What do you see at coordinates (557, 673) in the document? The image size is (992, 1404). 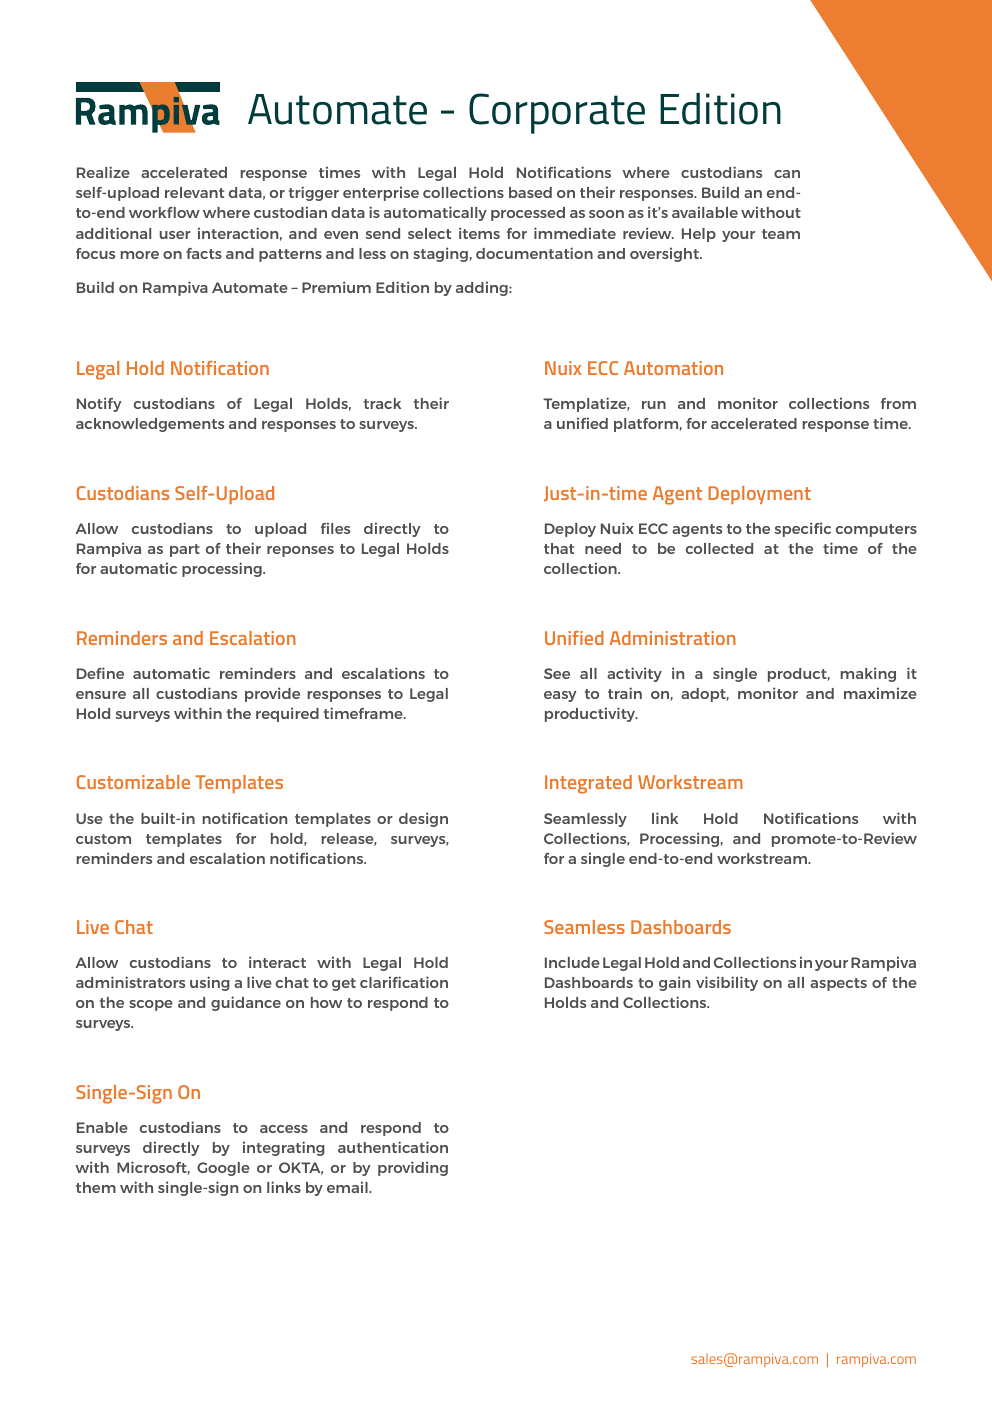 I see `See` at bounding box center [557, 673].
